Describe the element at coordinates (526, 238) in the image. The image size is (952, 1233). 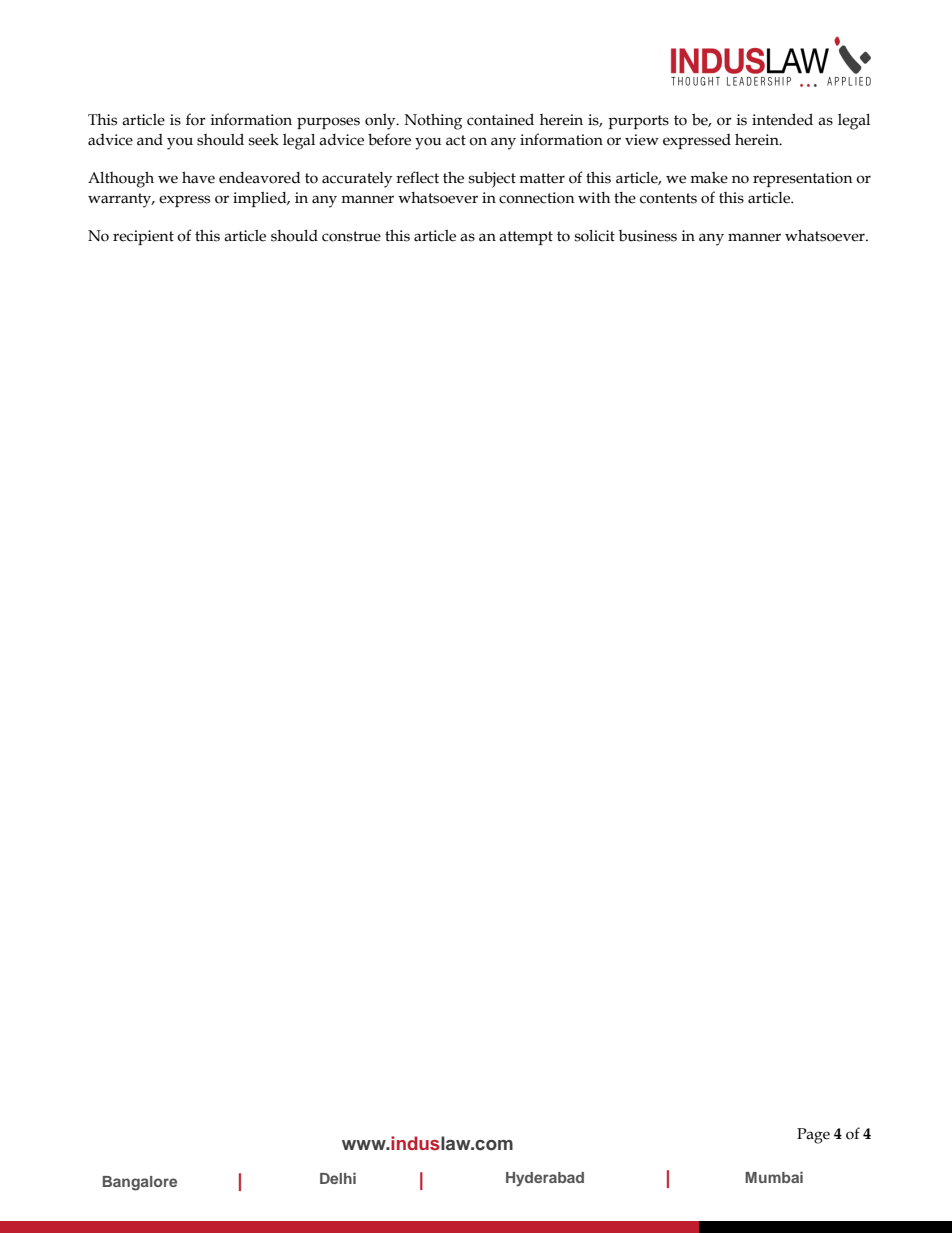
I see `attempt` at that location.
